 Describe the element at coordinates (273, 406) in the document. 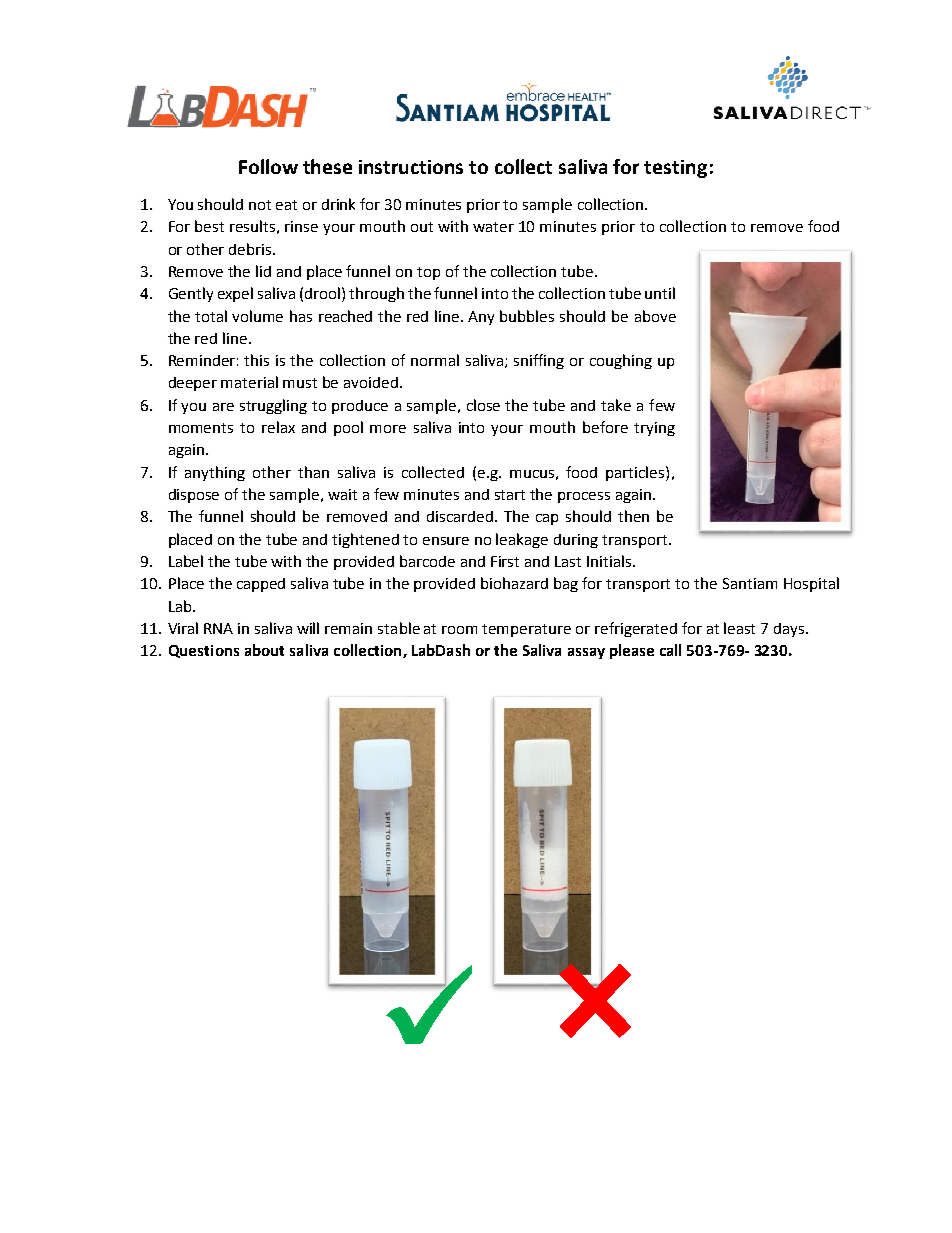

I see `struggling` at that location.
